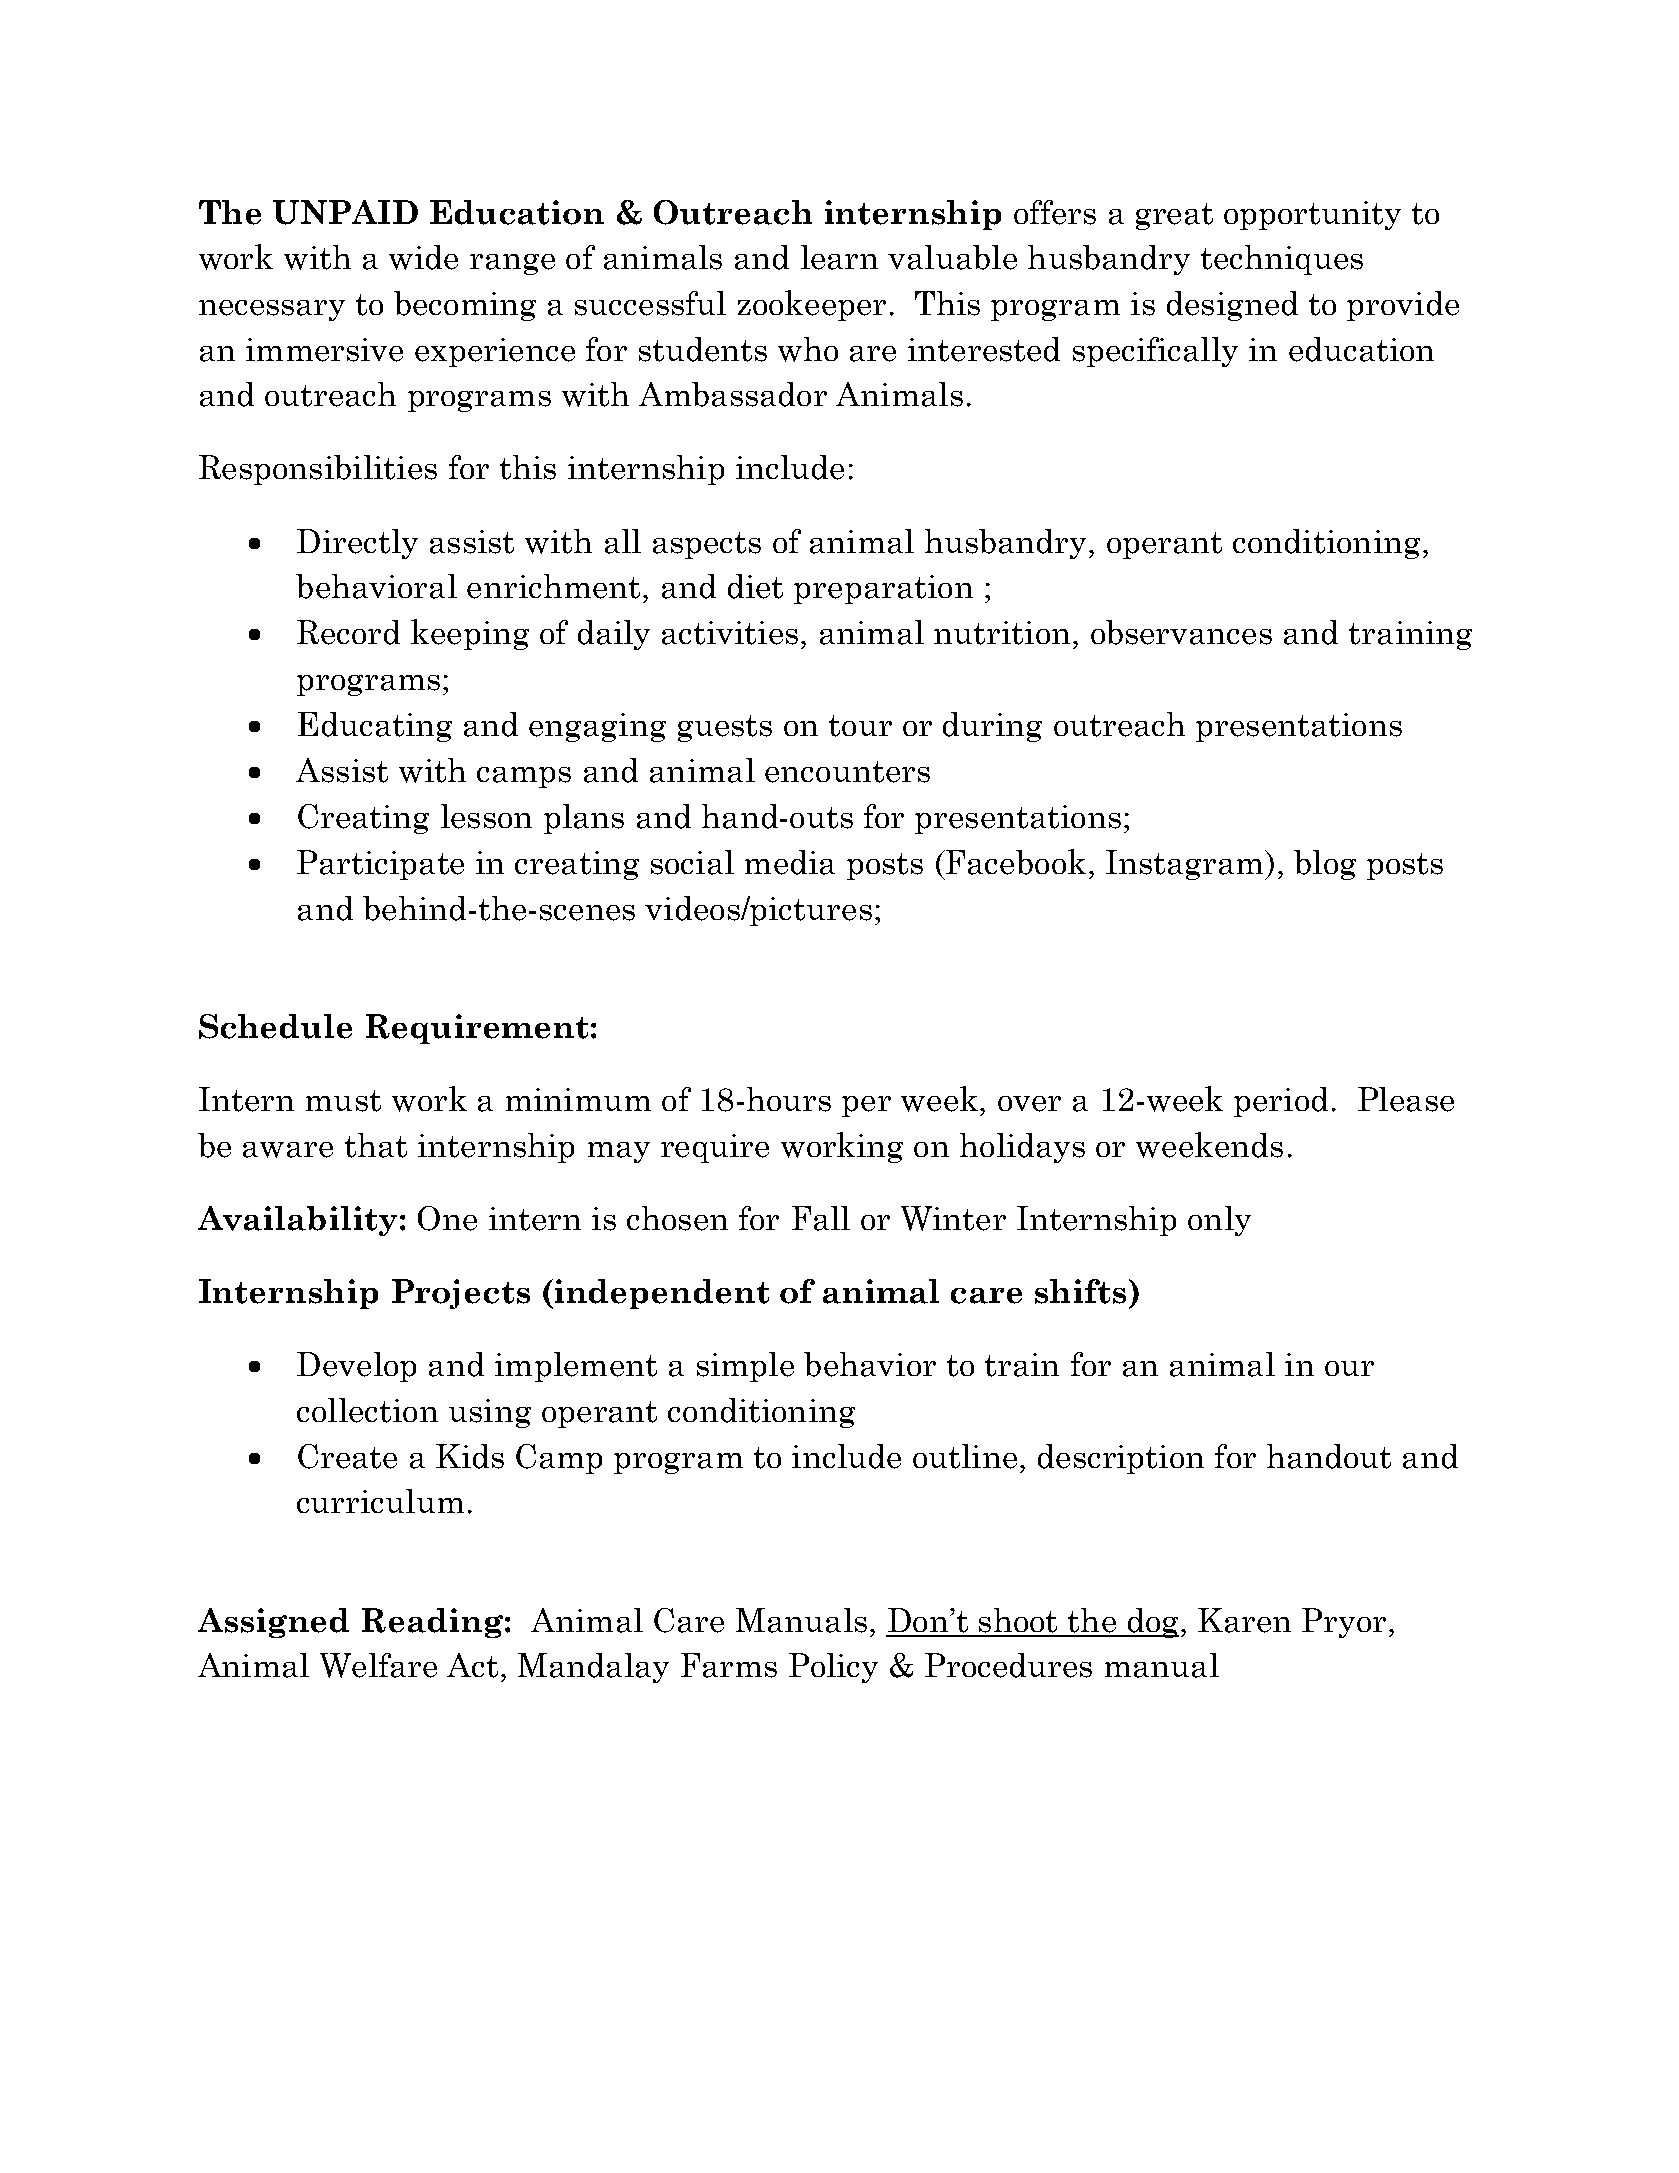 The width and height of the screenshot is (1679, 2173). What do you see at coordinates (1325, 865) in the screenshot?
I see `blog` at bounding box center [1325, 865].
